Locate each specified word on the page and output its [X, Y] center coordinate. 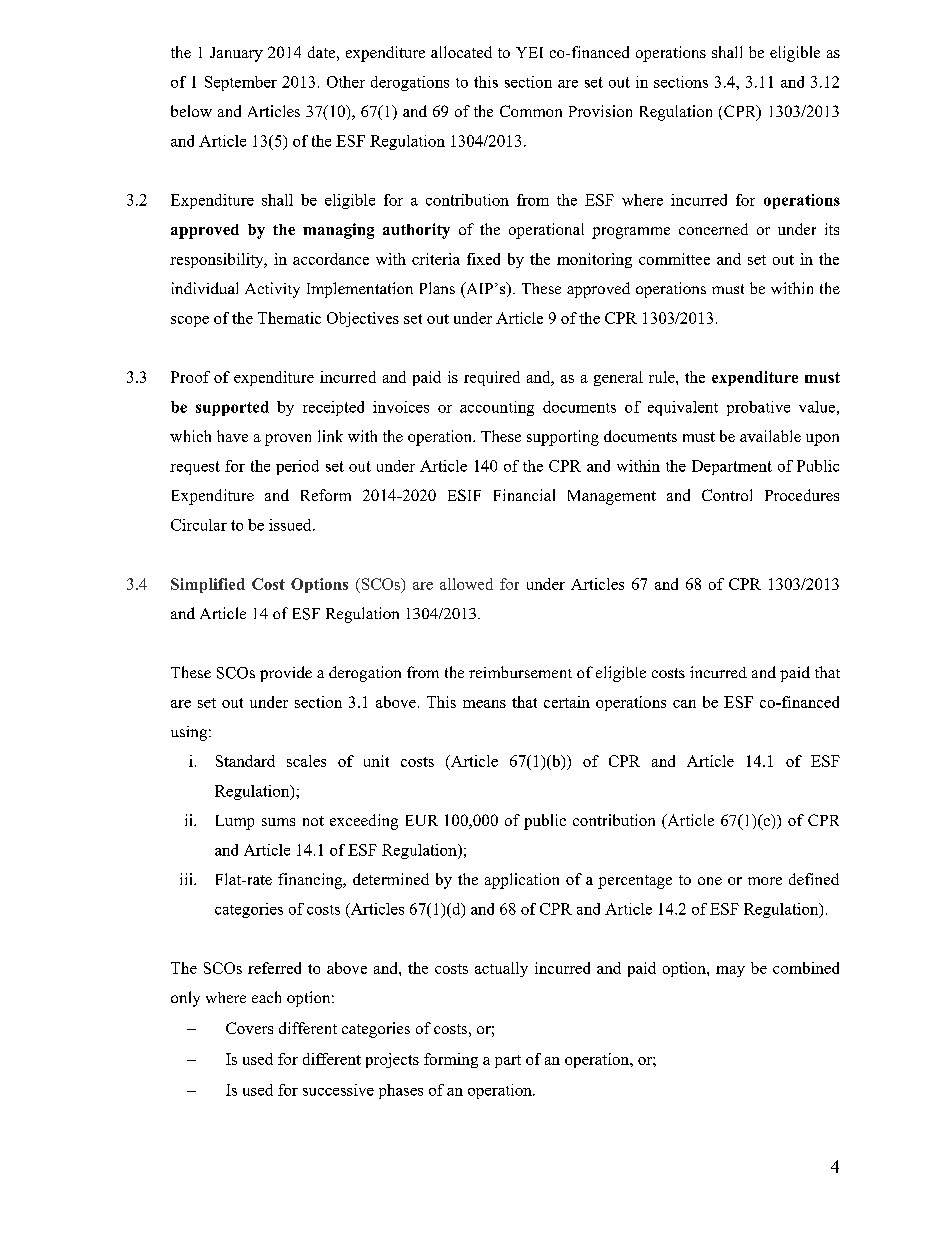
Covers [249, 1028]
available [770, 436]
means [484, 704]
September [241, 83]
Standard [245, 761]
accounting [497, 408]
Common [531, 111]
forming [451, 1060]
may [730, 971]
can [684, 704]
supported [232, 408]
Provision [600, 111]
